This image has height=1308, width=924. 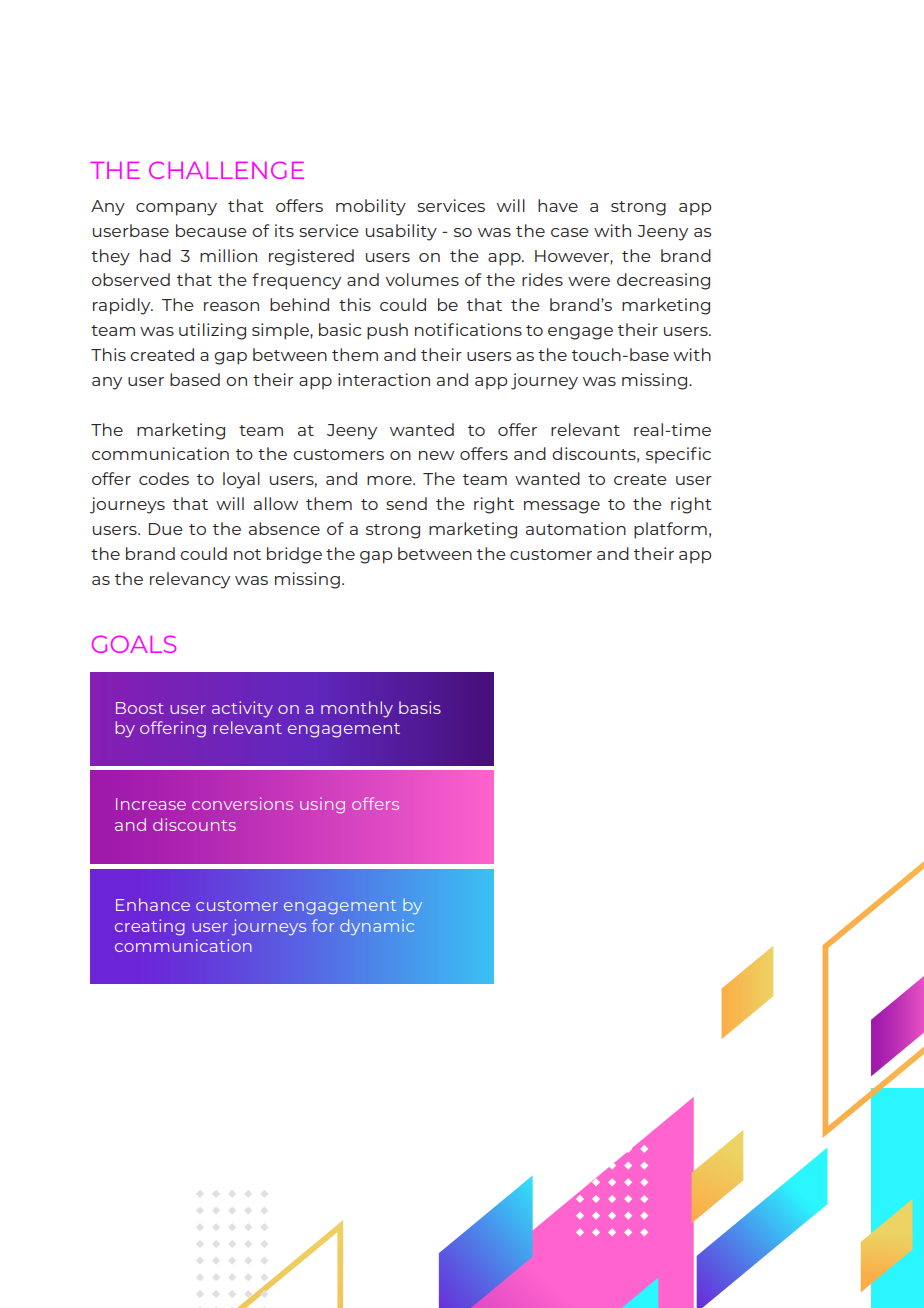 What do you see at coordinates (153, 904) in the image?
I see `Enhance` at bounding box center [153, 904].
